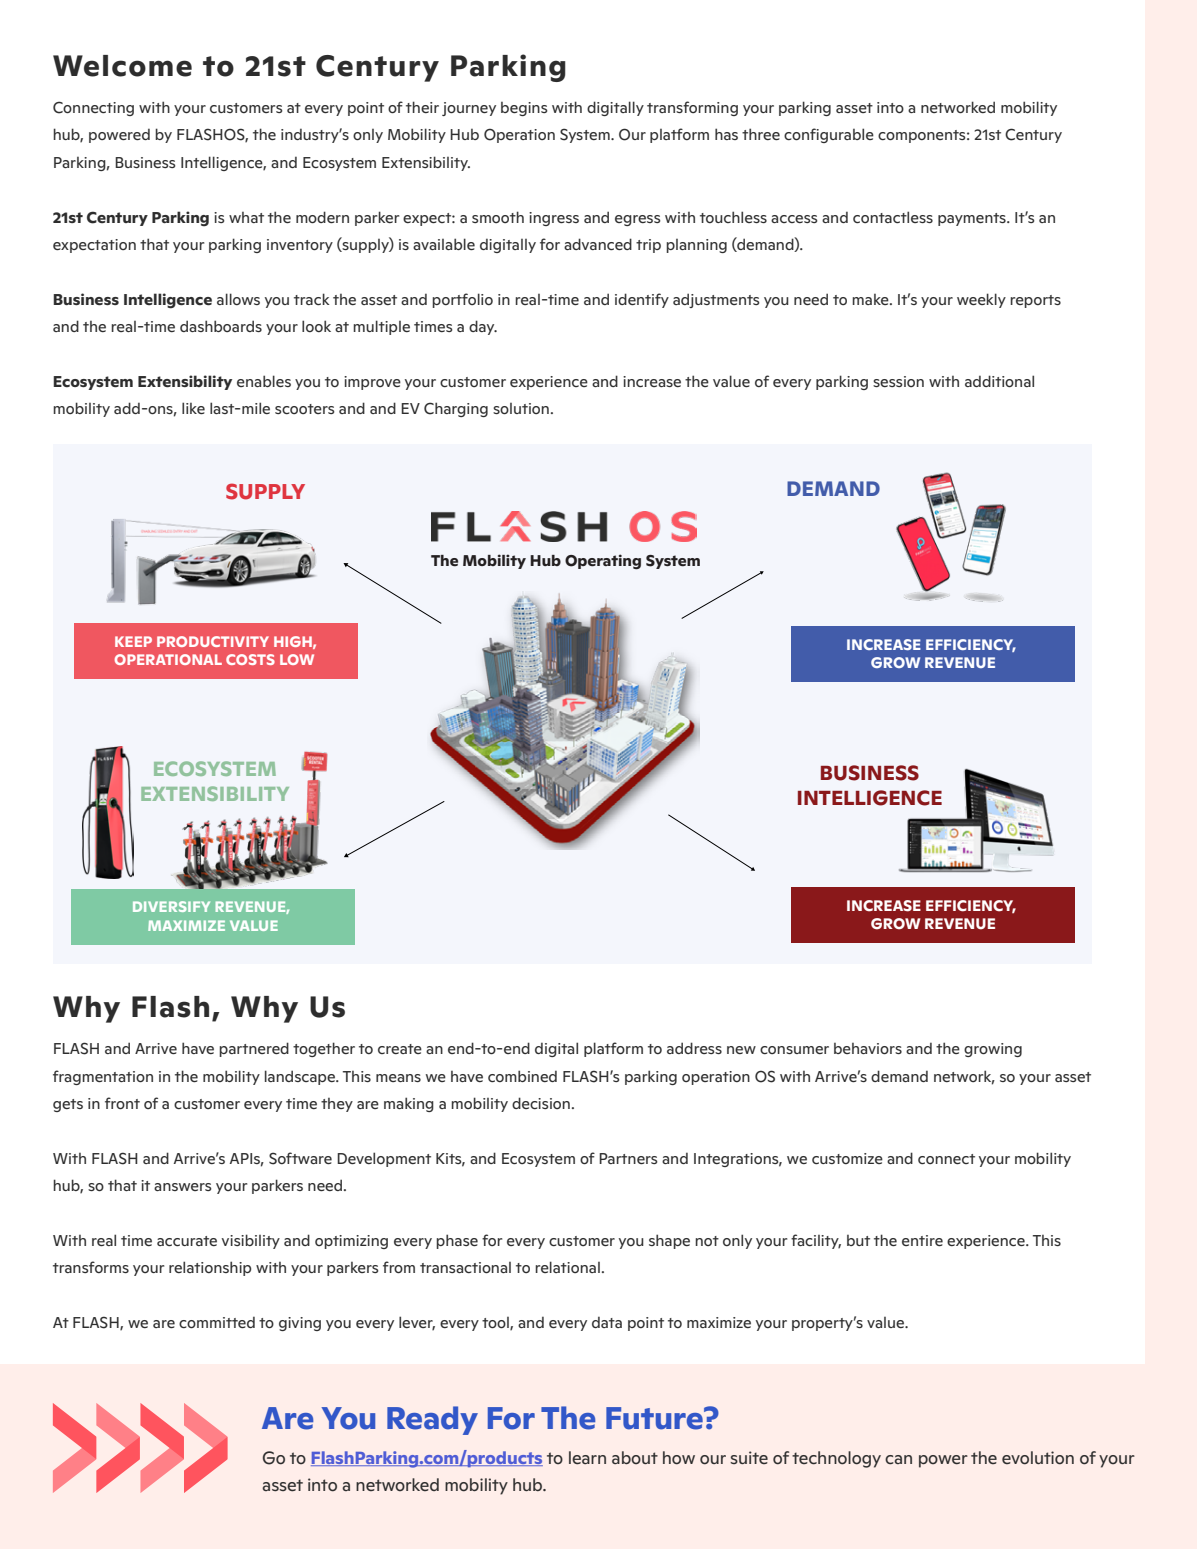 Image resolution: width=1197 pixels, height=1549 pixels. What do you see at coordinates (524, 109) in the page?
I see `begins` at bounding box center [524, 109].
